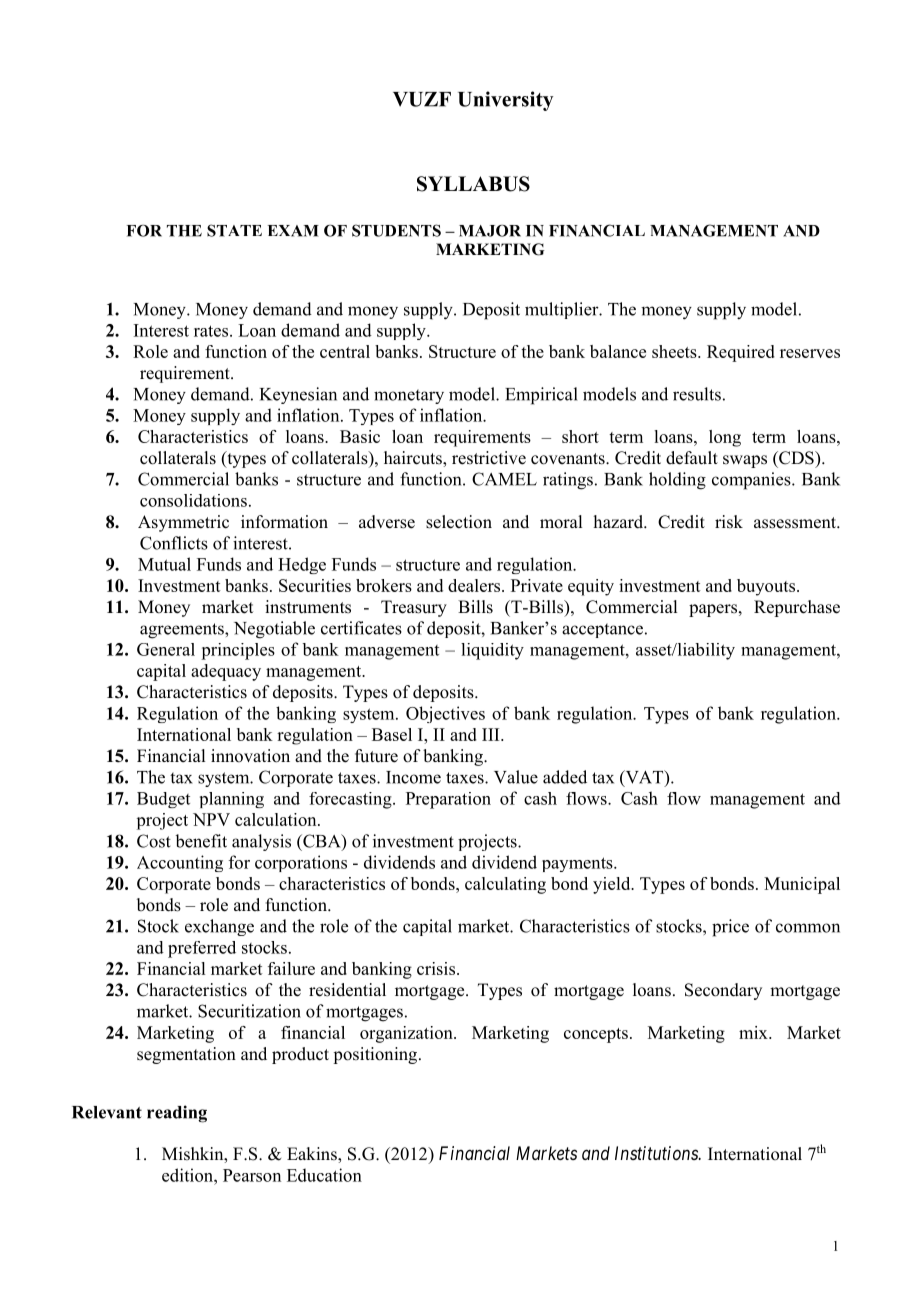 This image has width=924, height=1308. Describe the element at coordinates (492, 651) in the image. I see `liquidity` at that location.
